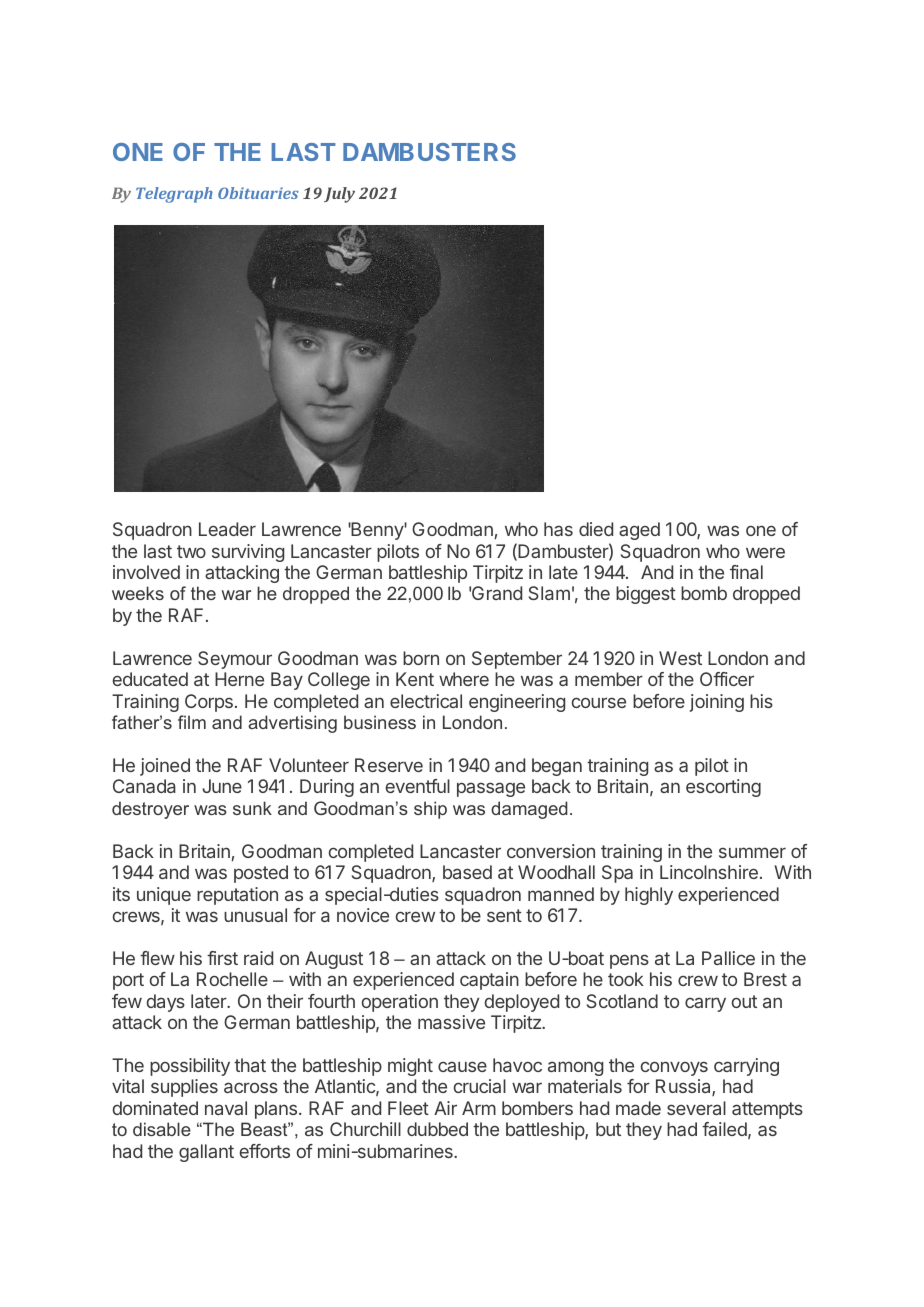 This screenshot has height=1307, width=924. I want to click on naval, so click(226, 1108).
